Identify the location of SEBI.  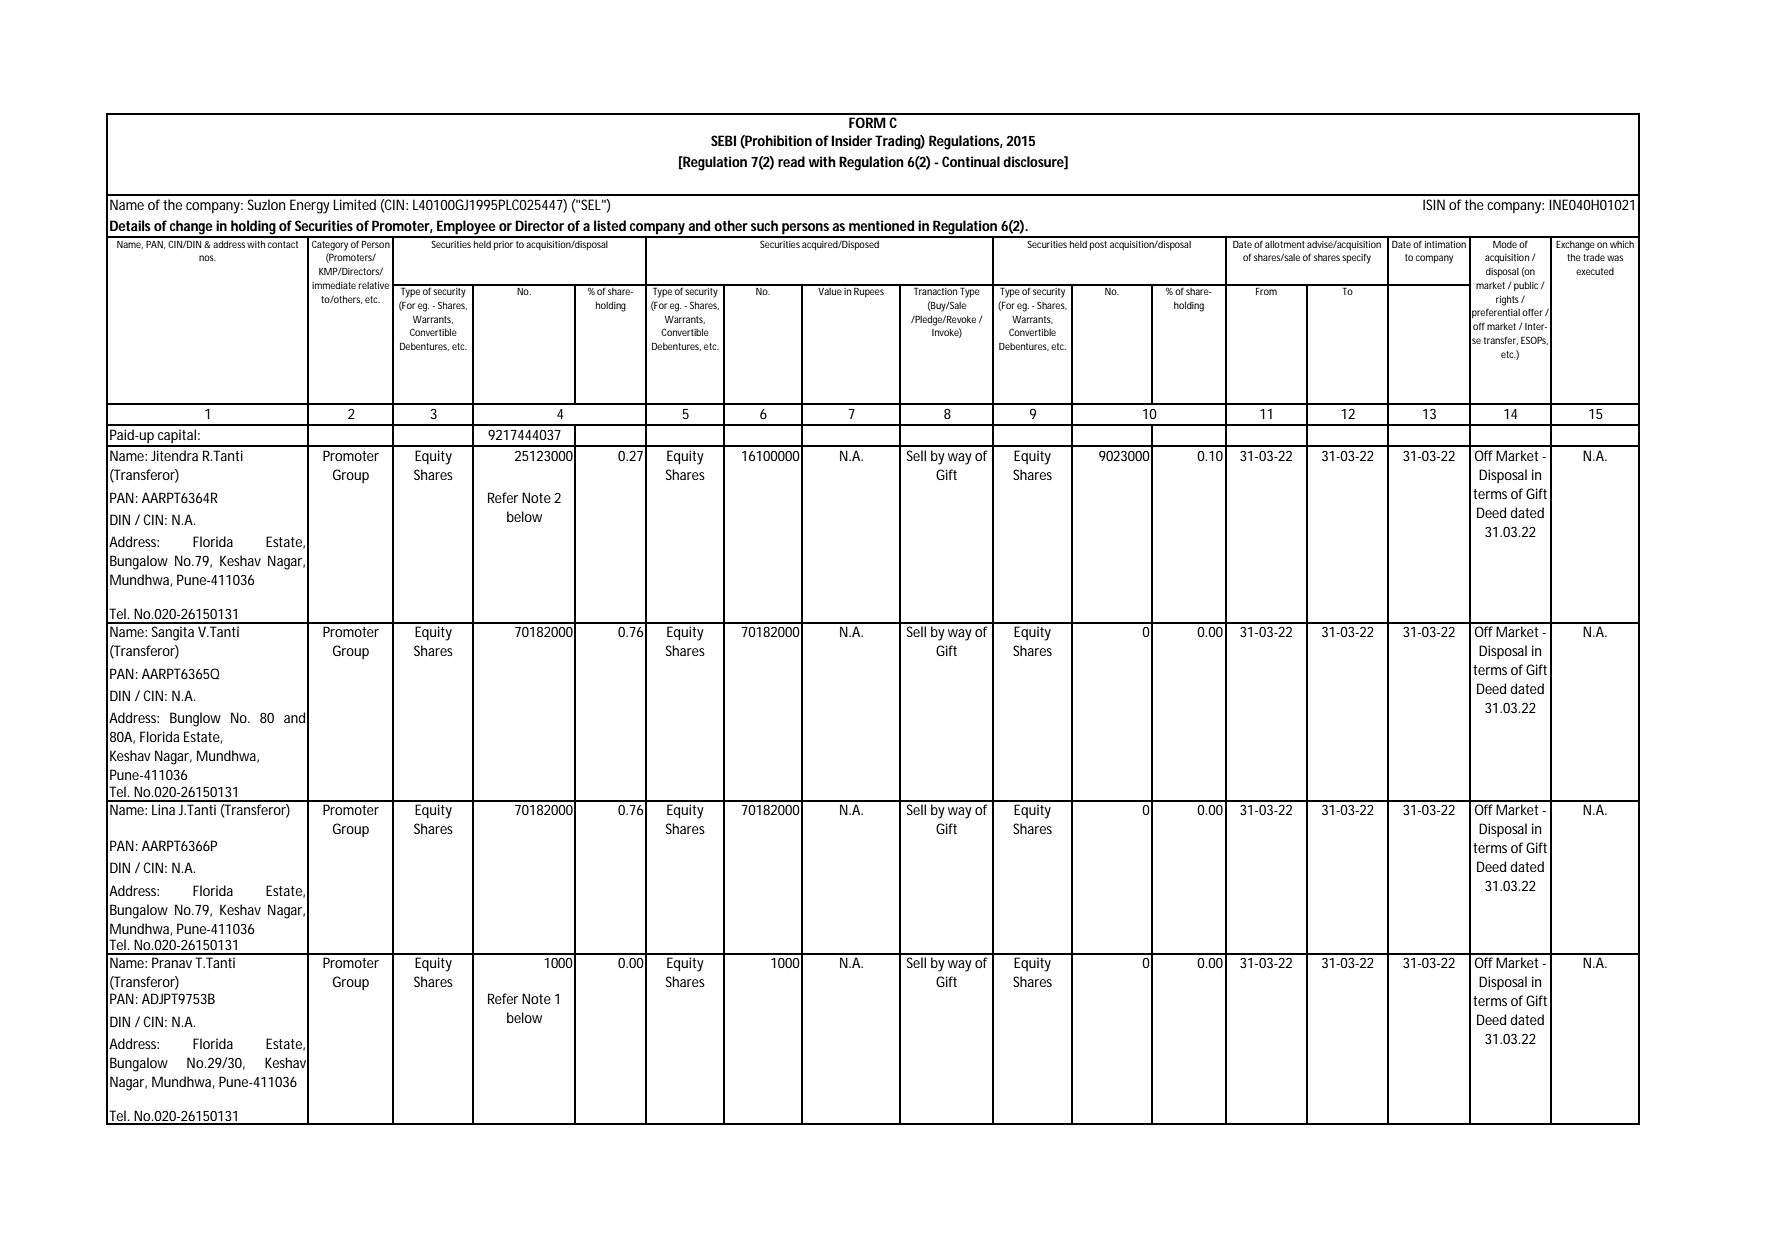
(723, 140).
